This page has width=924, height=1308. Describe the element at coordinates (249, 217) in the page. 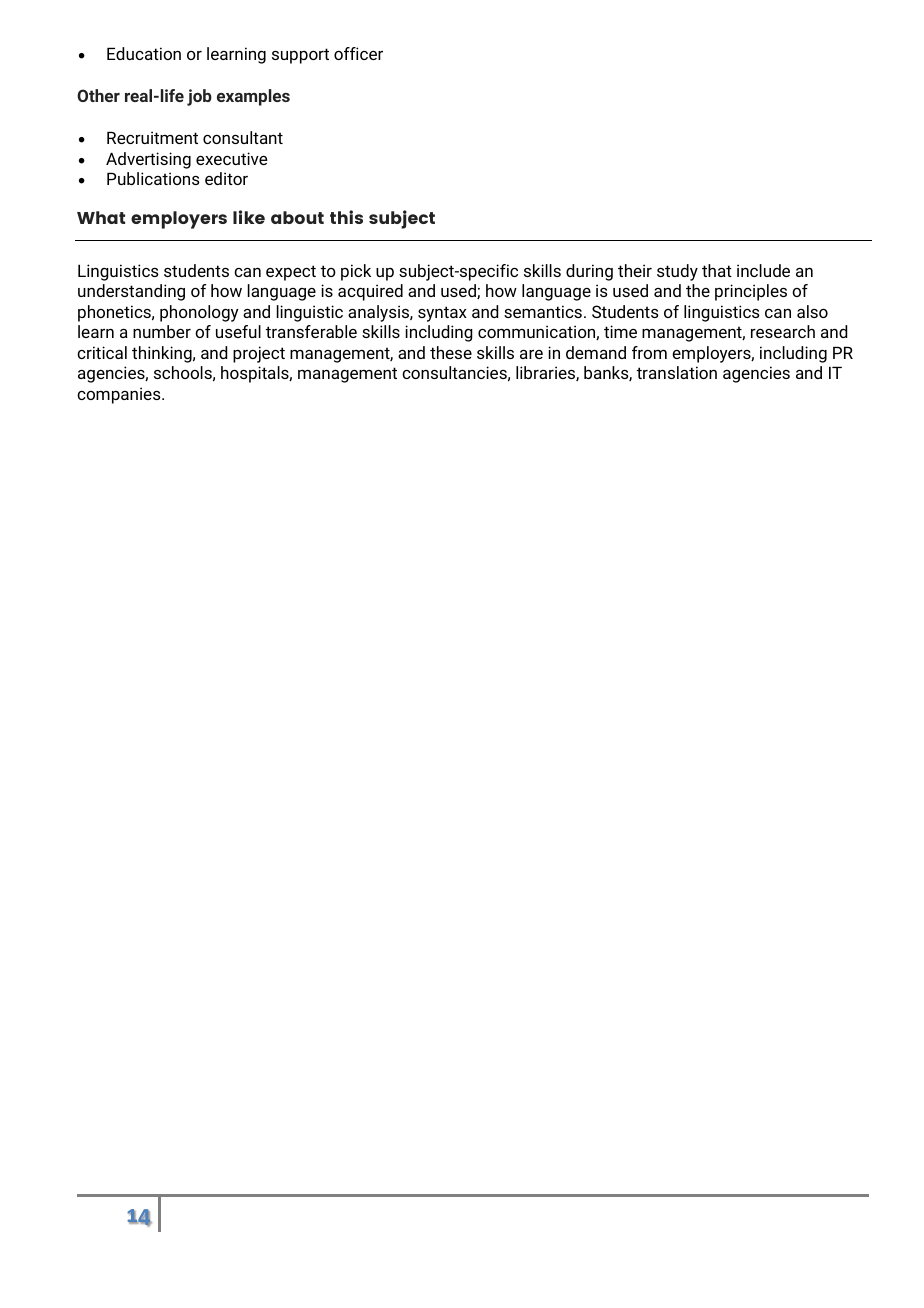

I see `like` at that location.
